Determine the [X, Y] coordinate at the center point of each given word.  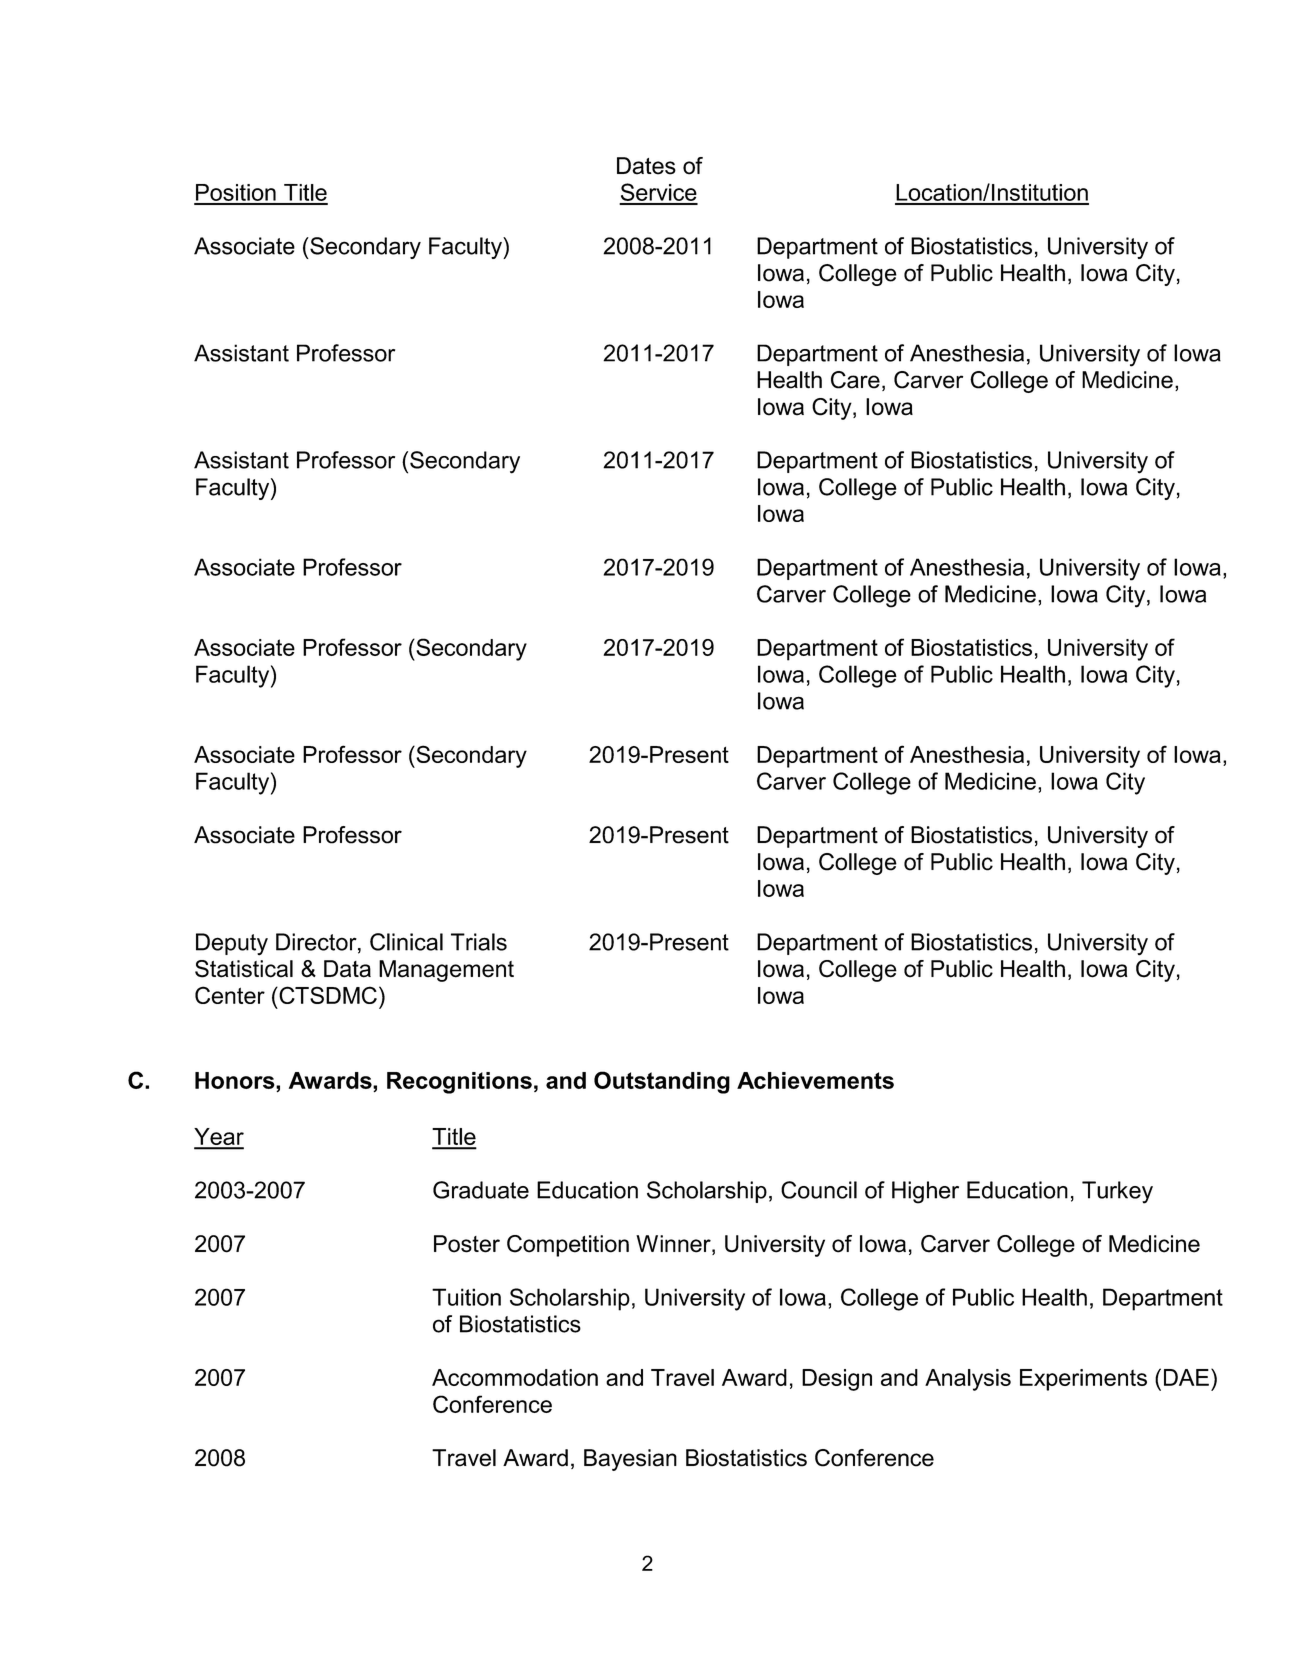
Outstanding [662, 1082]
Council [819, 1190]
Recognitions [459, 1083]
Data [347, 969]
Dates [646, 166]
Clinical [406, 942]
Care [855, 380]
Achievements [815, 1080]
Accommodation [515, 1377]
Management [446, 971]
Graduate [481, 1190]
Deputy [232, 944]
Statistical [244, 969]
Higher [925, 1192]
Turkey [1117, 1192]
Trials [479, 942]
